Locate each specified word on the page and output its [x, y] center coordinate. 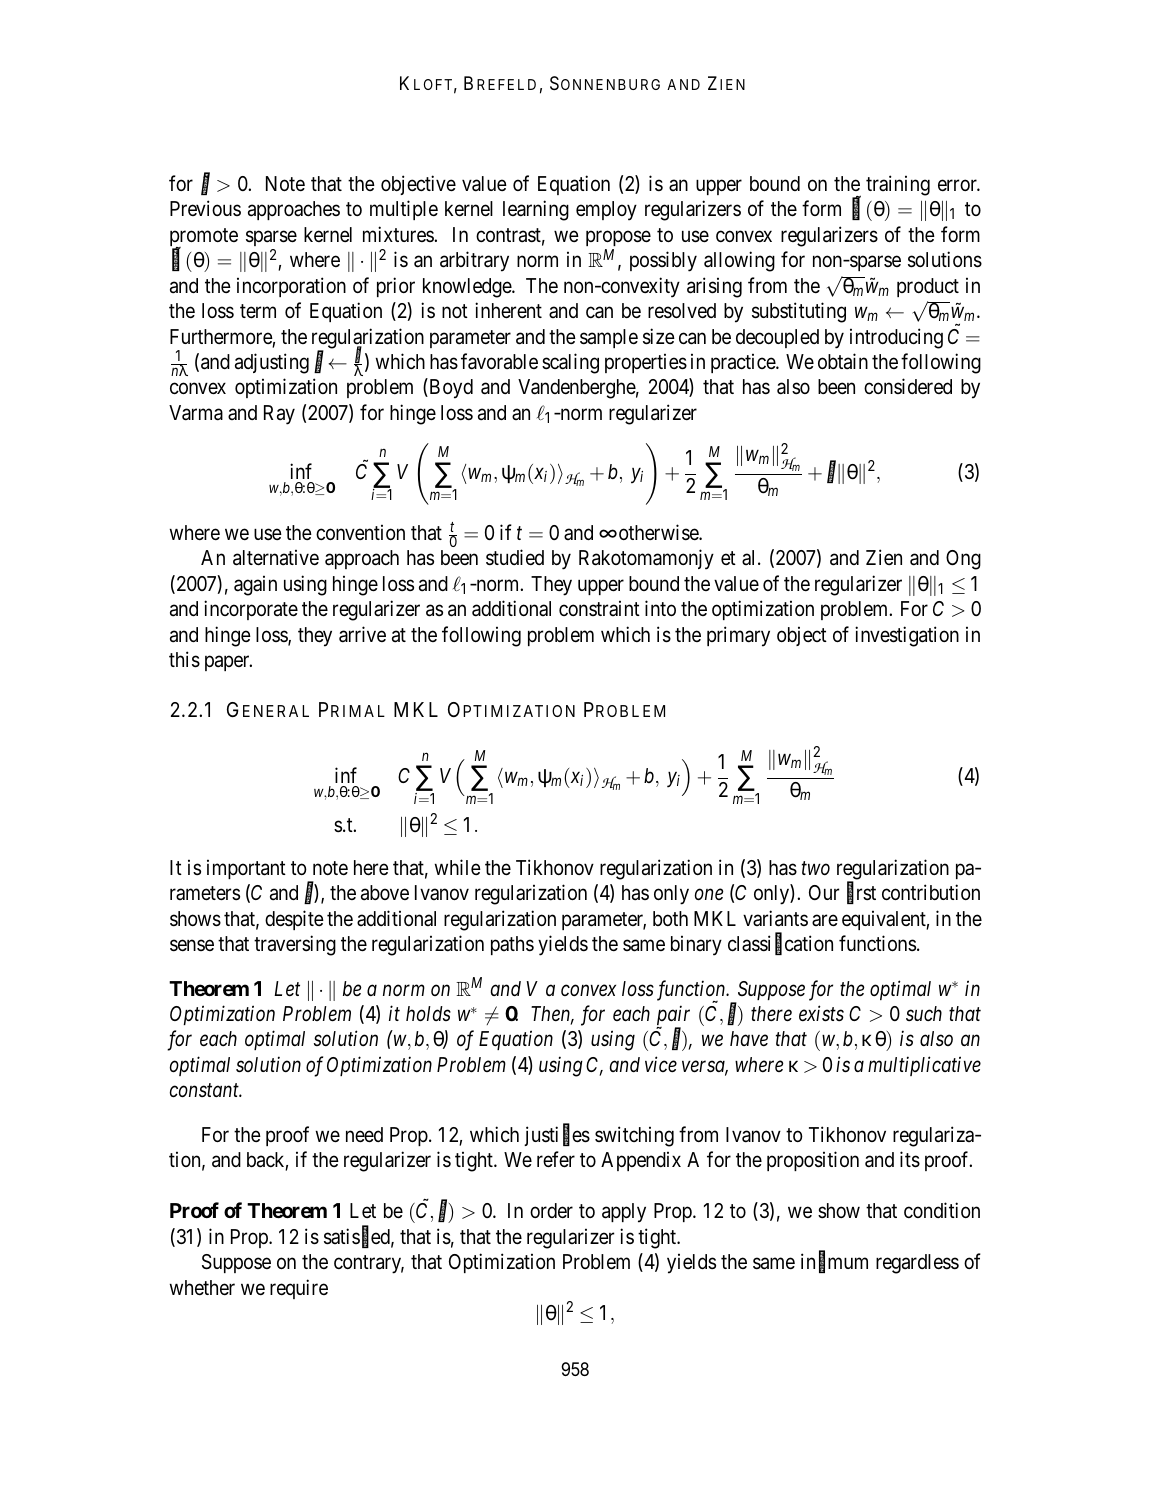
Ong [963, 560]
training [898, 185]
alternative [276, 558]
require [299, 1289]
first [861, 893]
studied [515, 557]
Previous [205, 208]
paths [512, 945]
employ [606, 211]
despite [294, 920]
